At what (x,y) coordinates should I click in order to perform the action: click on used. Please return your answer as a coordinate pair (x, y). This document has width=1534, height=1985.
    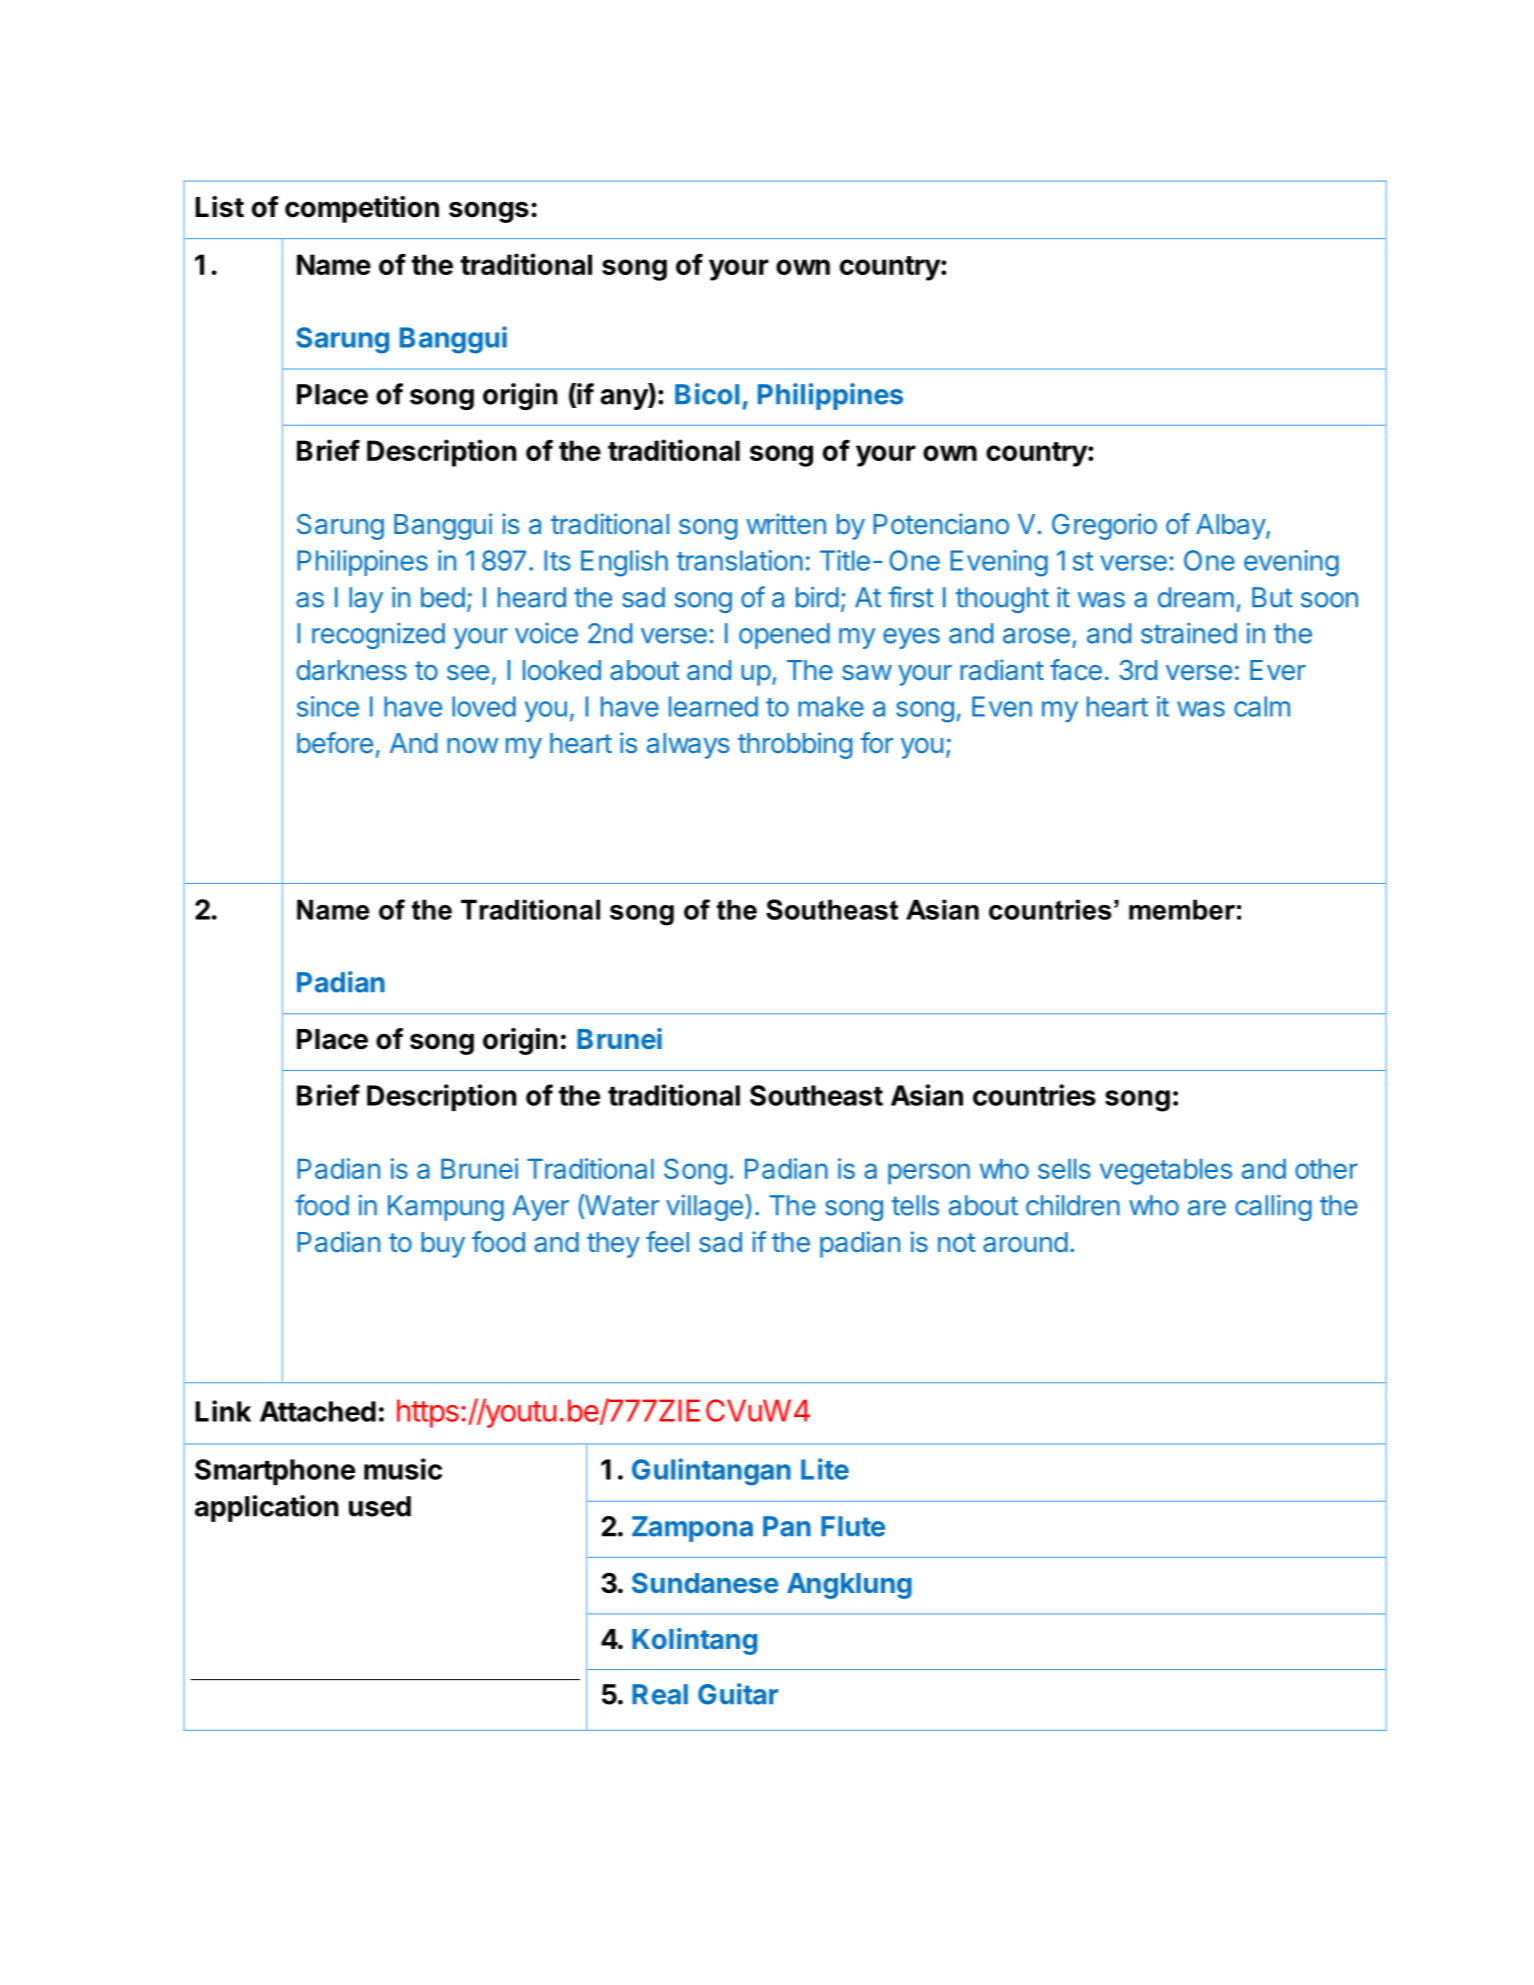
    Looking at the image, I should click on (380, 1506).
